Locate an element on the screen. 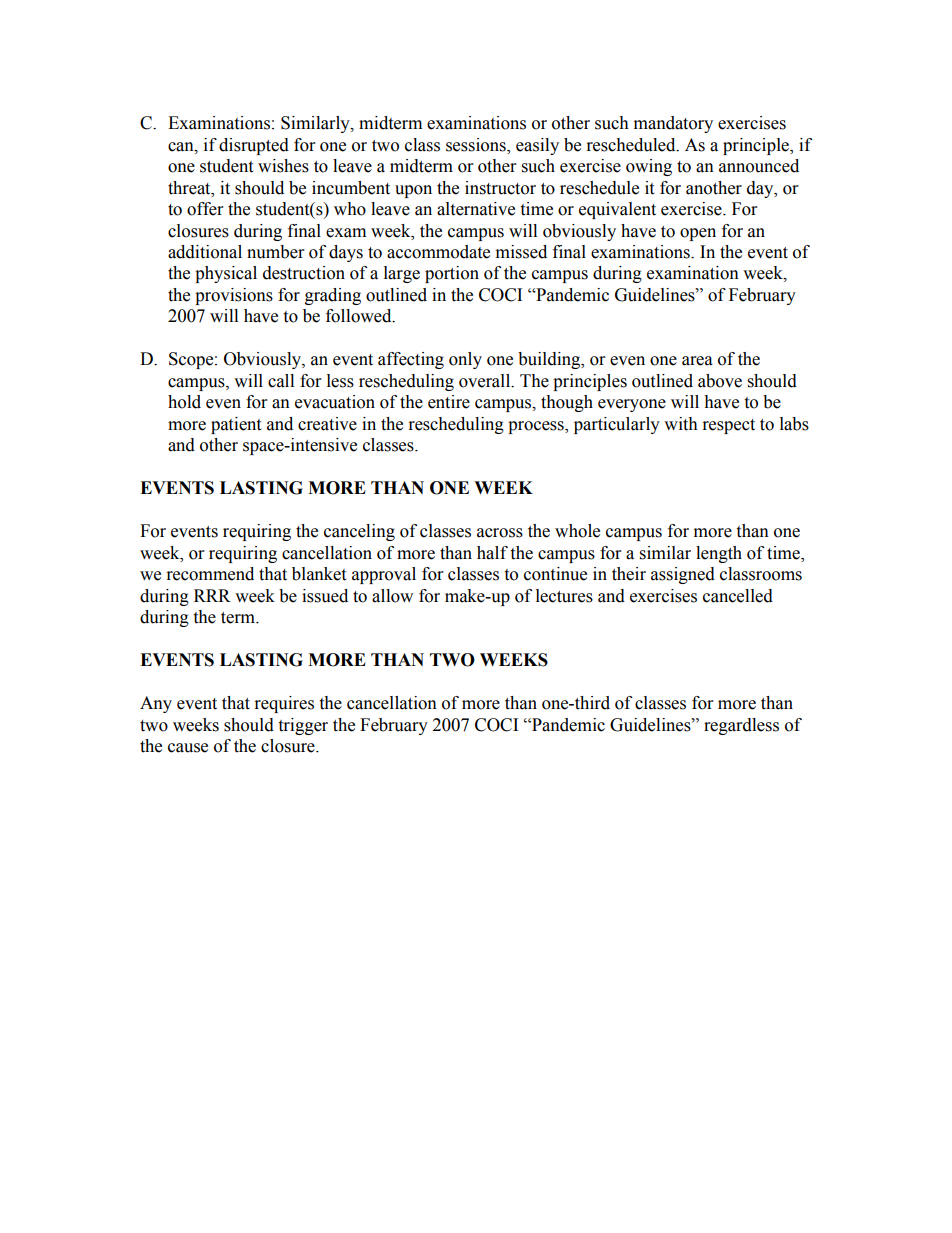  sessions is located at coordinates (477, 145).
